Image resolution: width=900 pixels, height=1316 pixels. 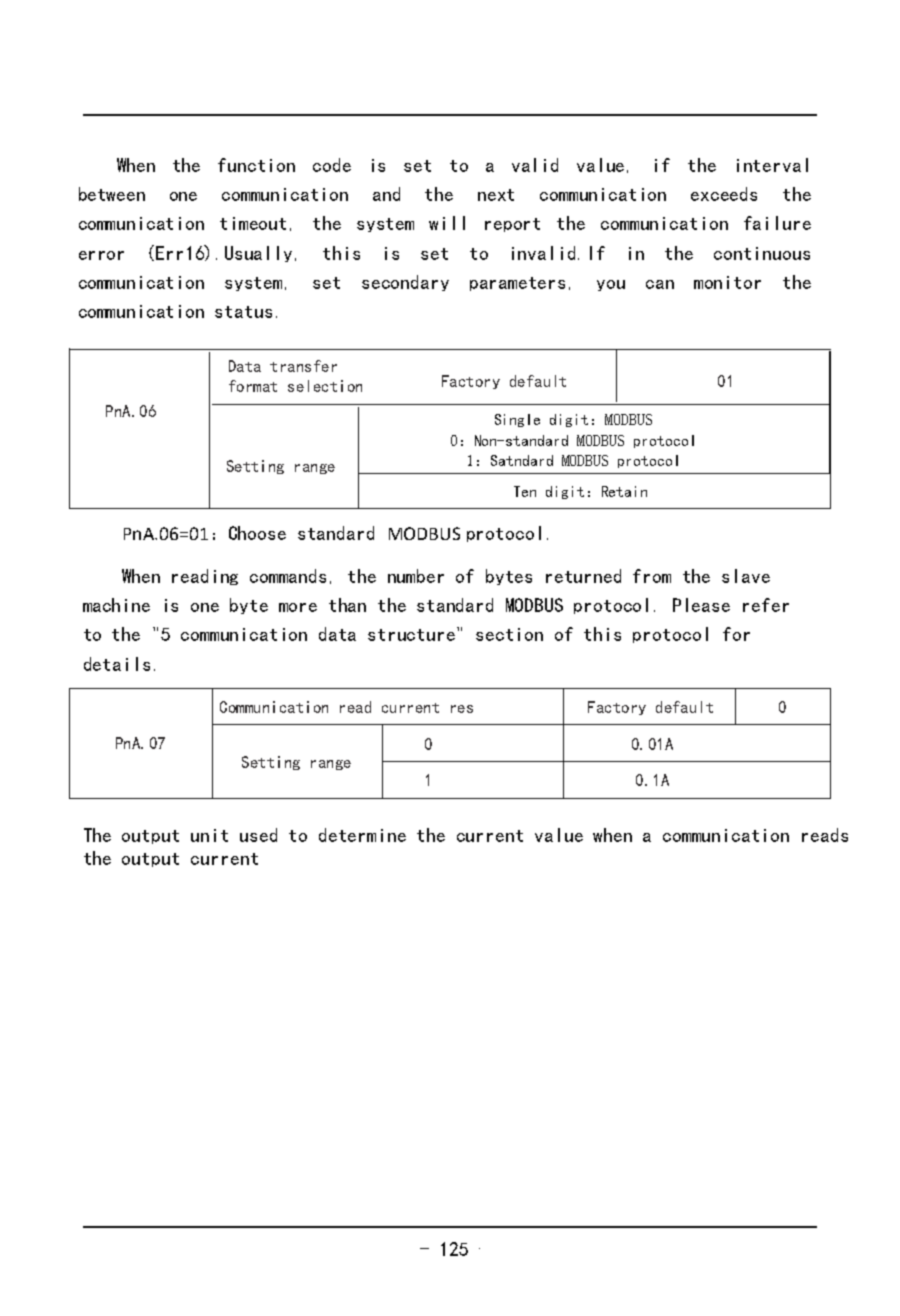 What do you see at coordinates (209, 835) in the image?
I see `unit` at bounding box center [209, 835].
